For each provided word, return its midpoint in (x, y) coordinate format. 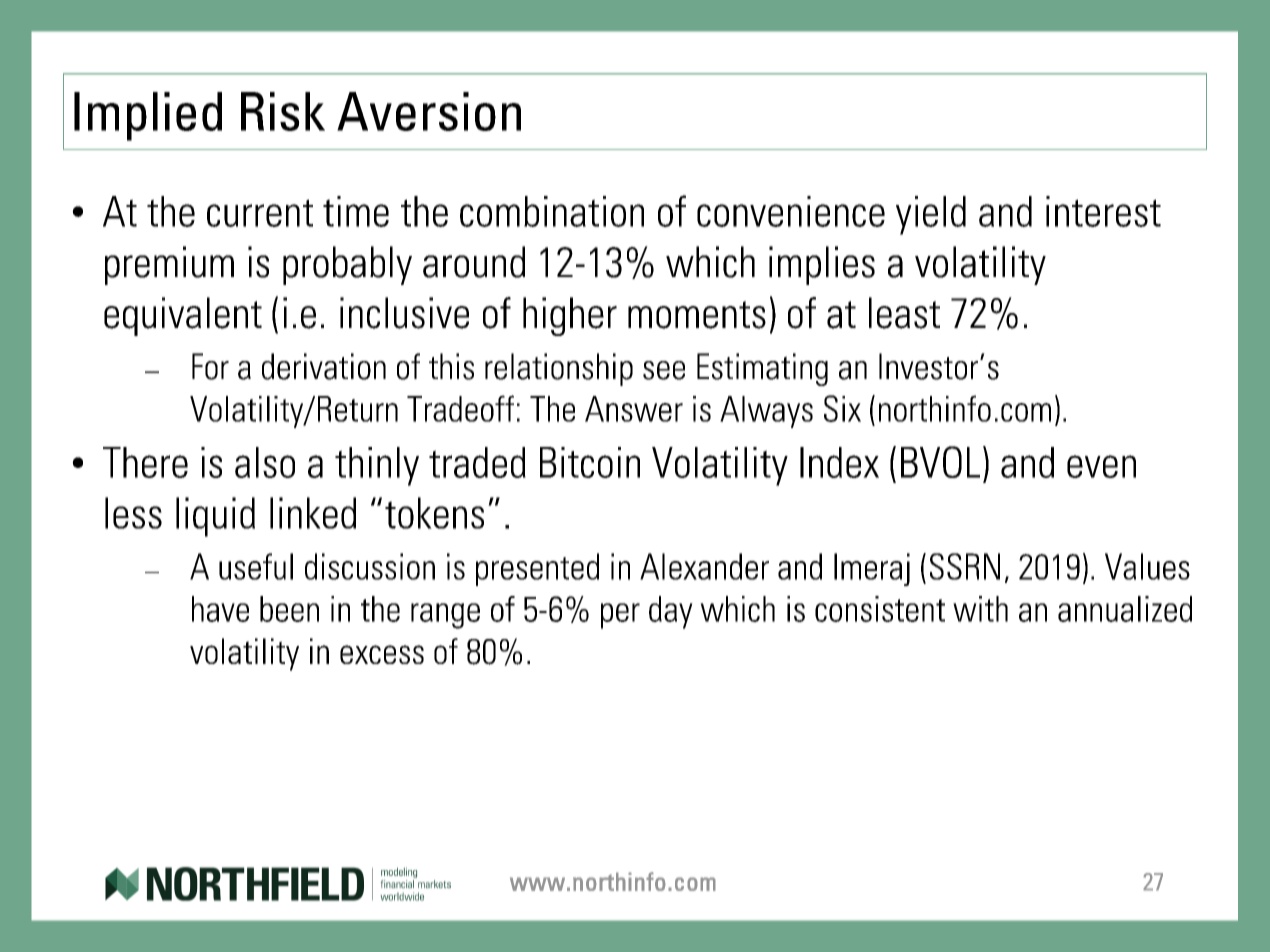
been (289, 609)
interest (1103, 211)
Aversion (429, 111)
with (980, 609)
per (620, 616)
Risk (283, 111)
